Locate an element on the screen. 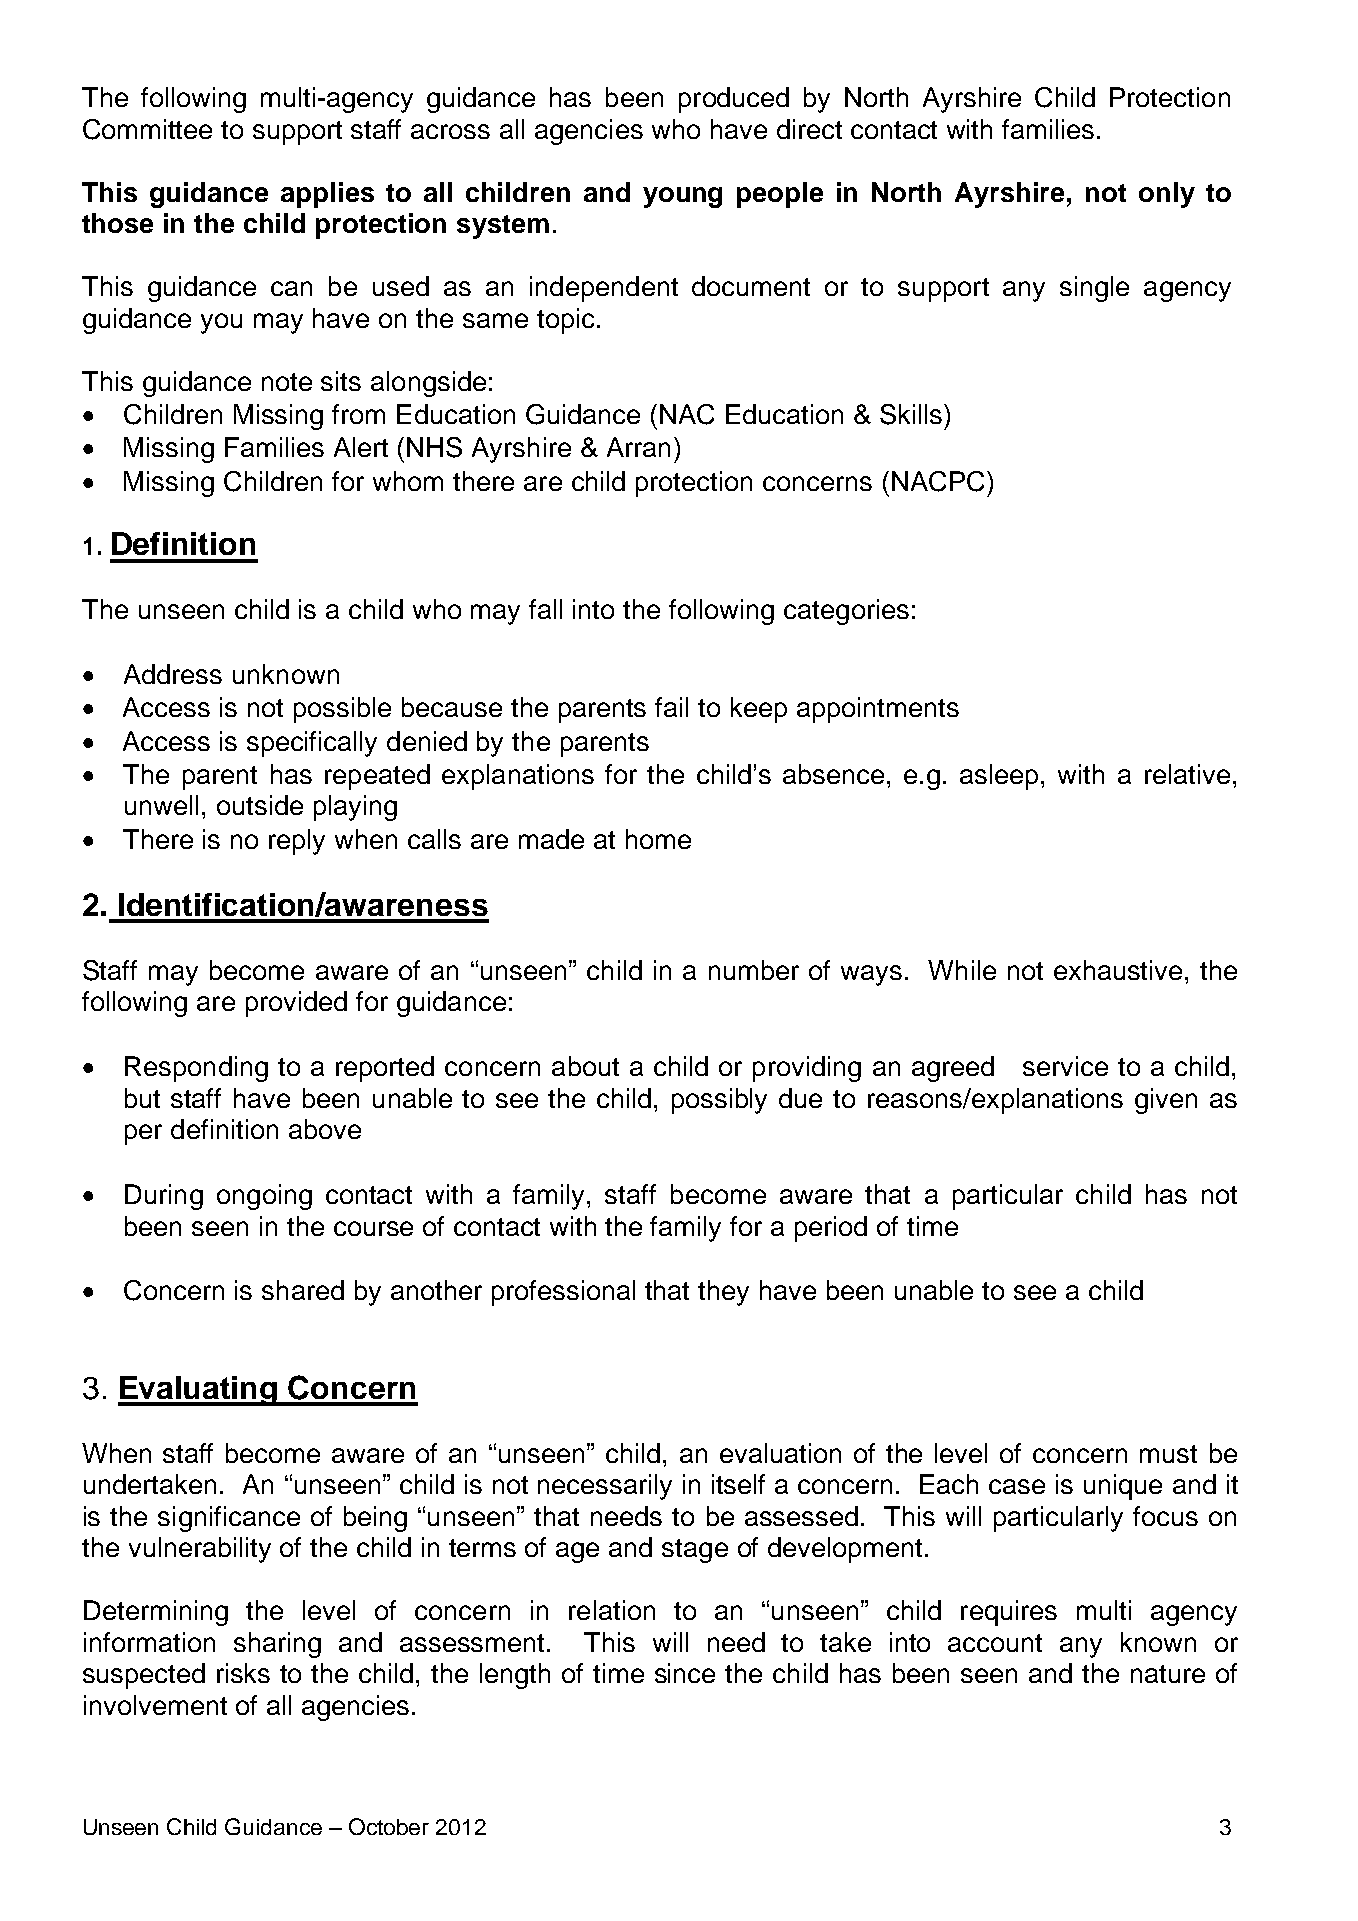 Image resolution: width=1358 pixels, height=1921 pixels. provided is located at coordinates (296, 1004).
